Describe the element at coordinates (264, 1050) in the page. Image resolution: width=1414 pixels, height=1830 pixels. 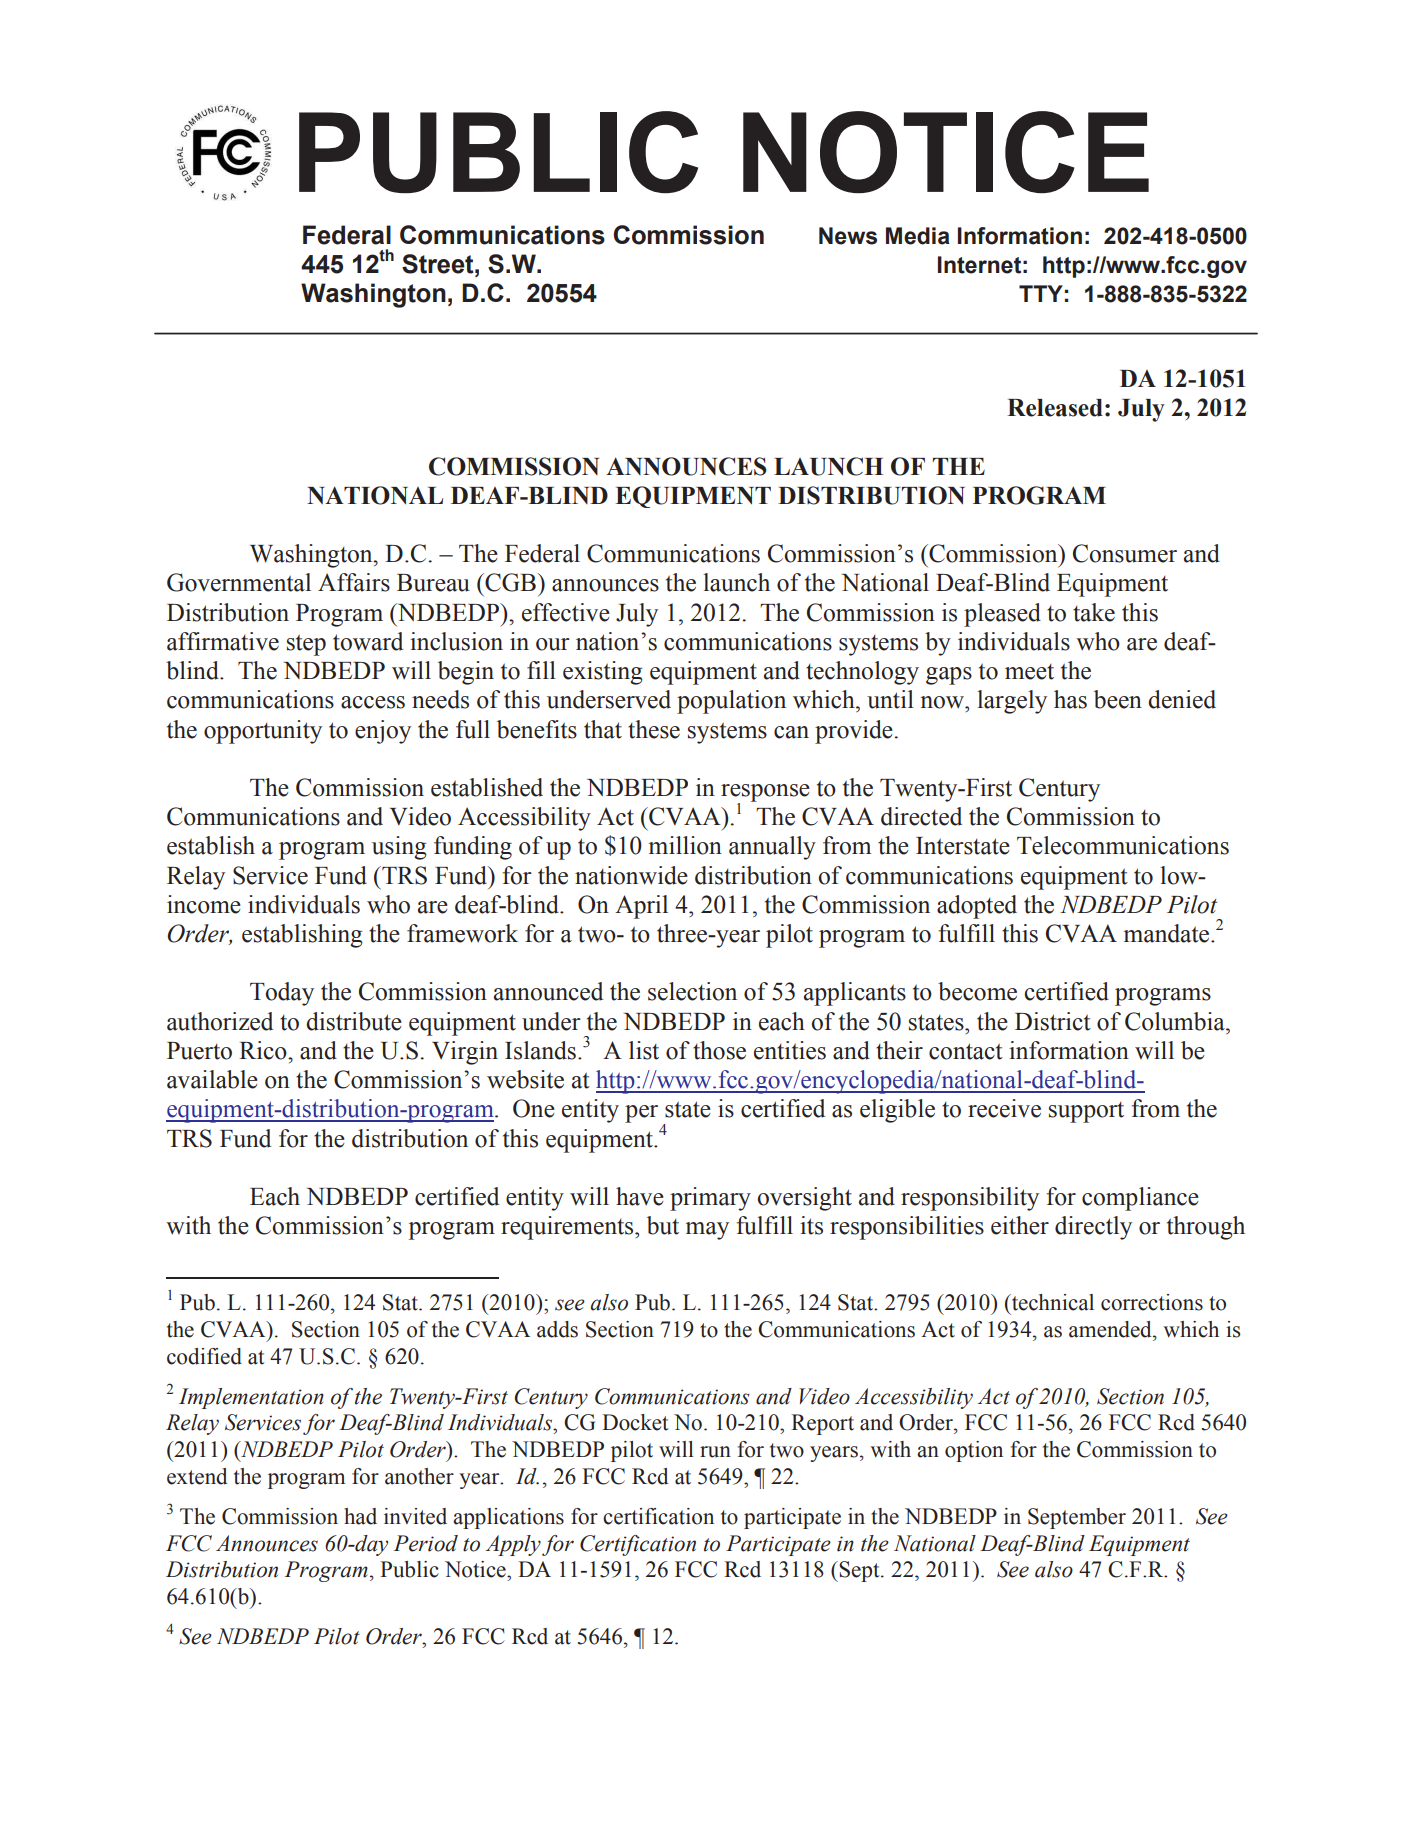
I see `Rico` at that location.
